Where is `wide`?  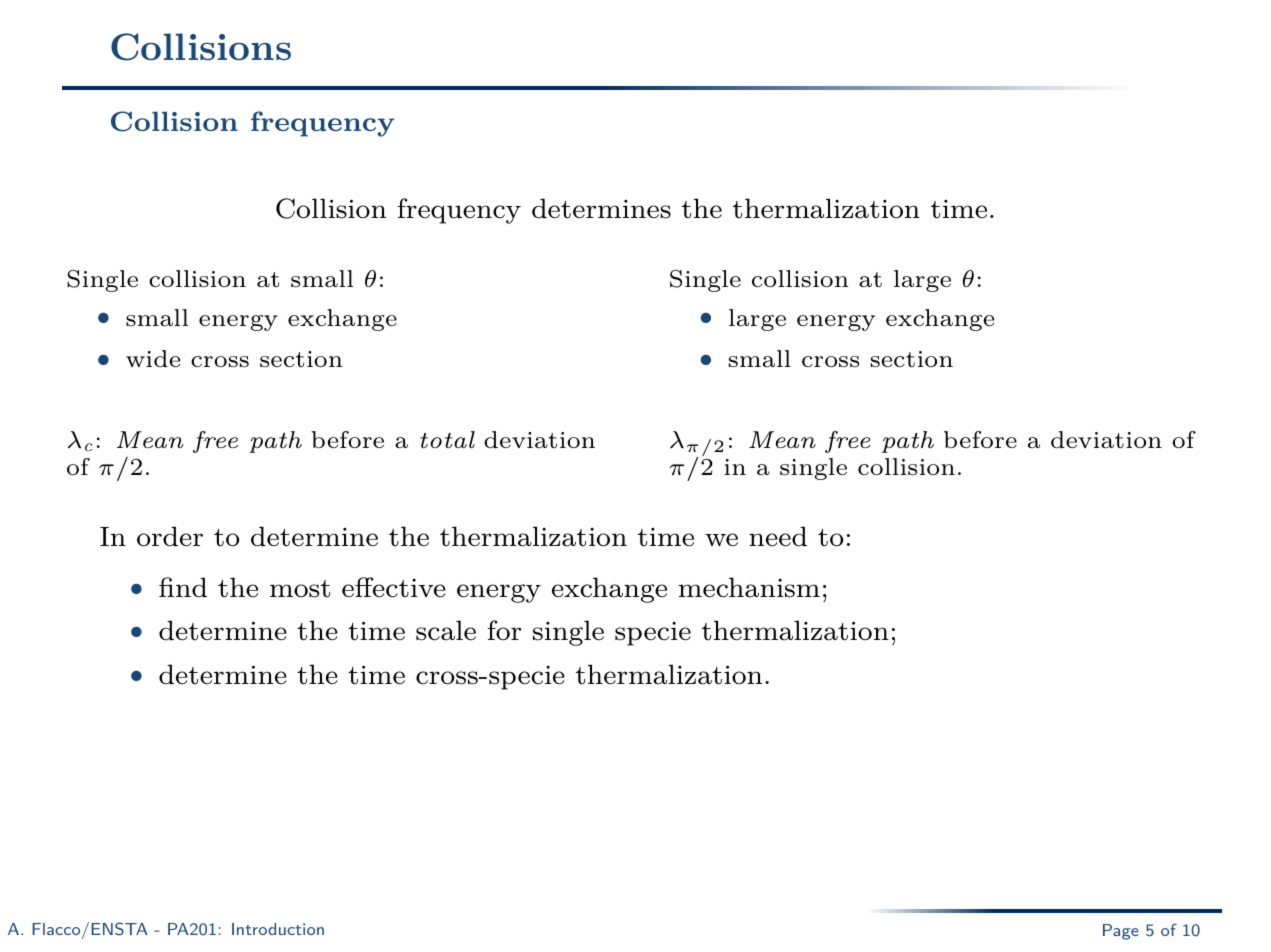
wide is located at coordinates (153, 358).
